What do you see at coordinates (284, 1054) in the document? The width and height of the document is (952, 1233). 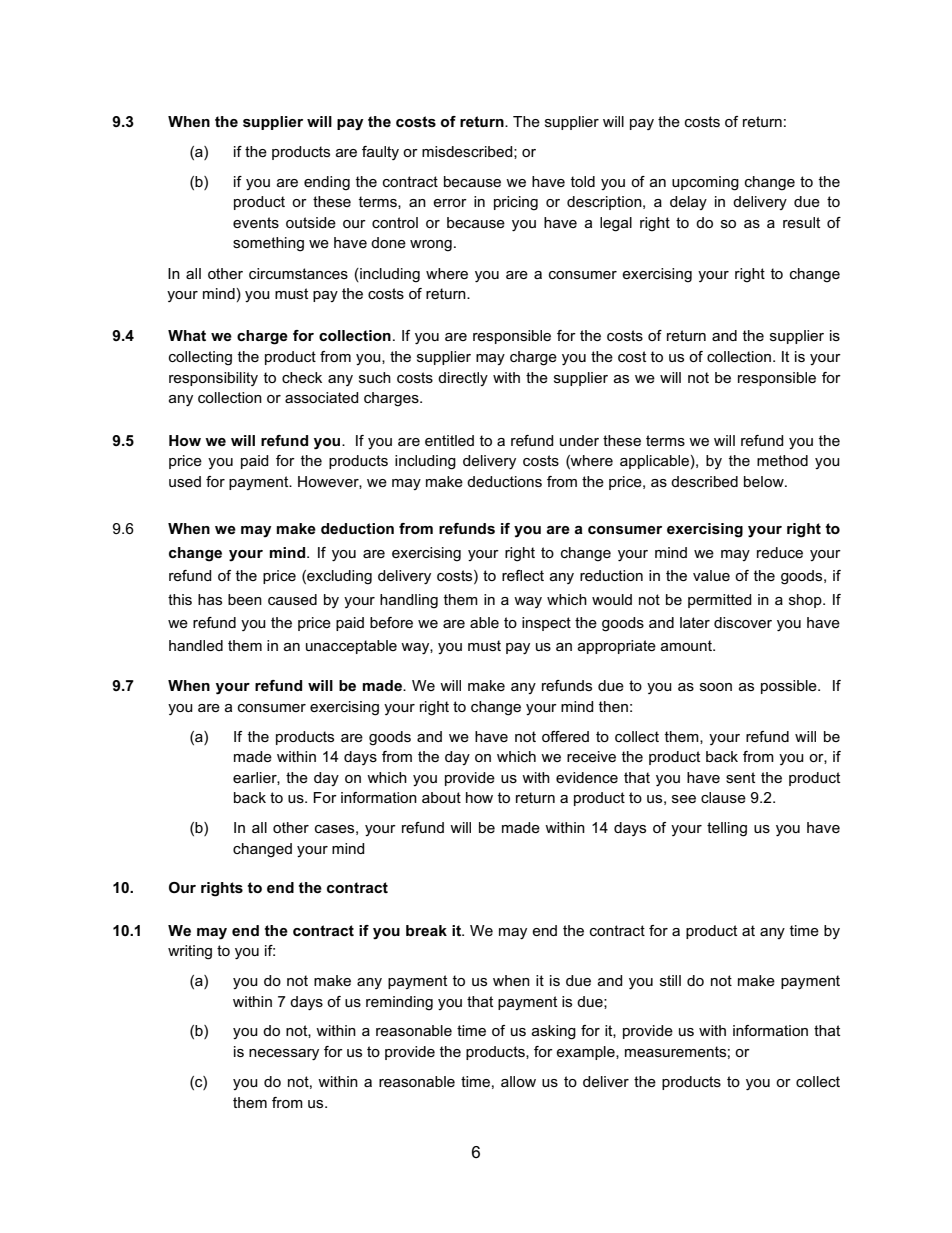 I see `necessary` at bounding box center [284, 1054].
